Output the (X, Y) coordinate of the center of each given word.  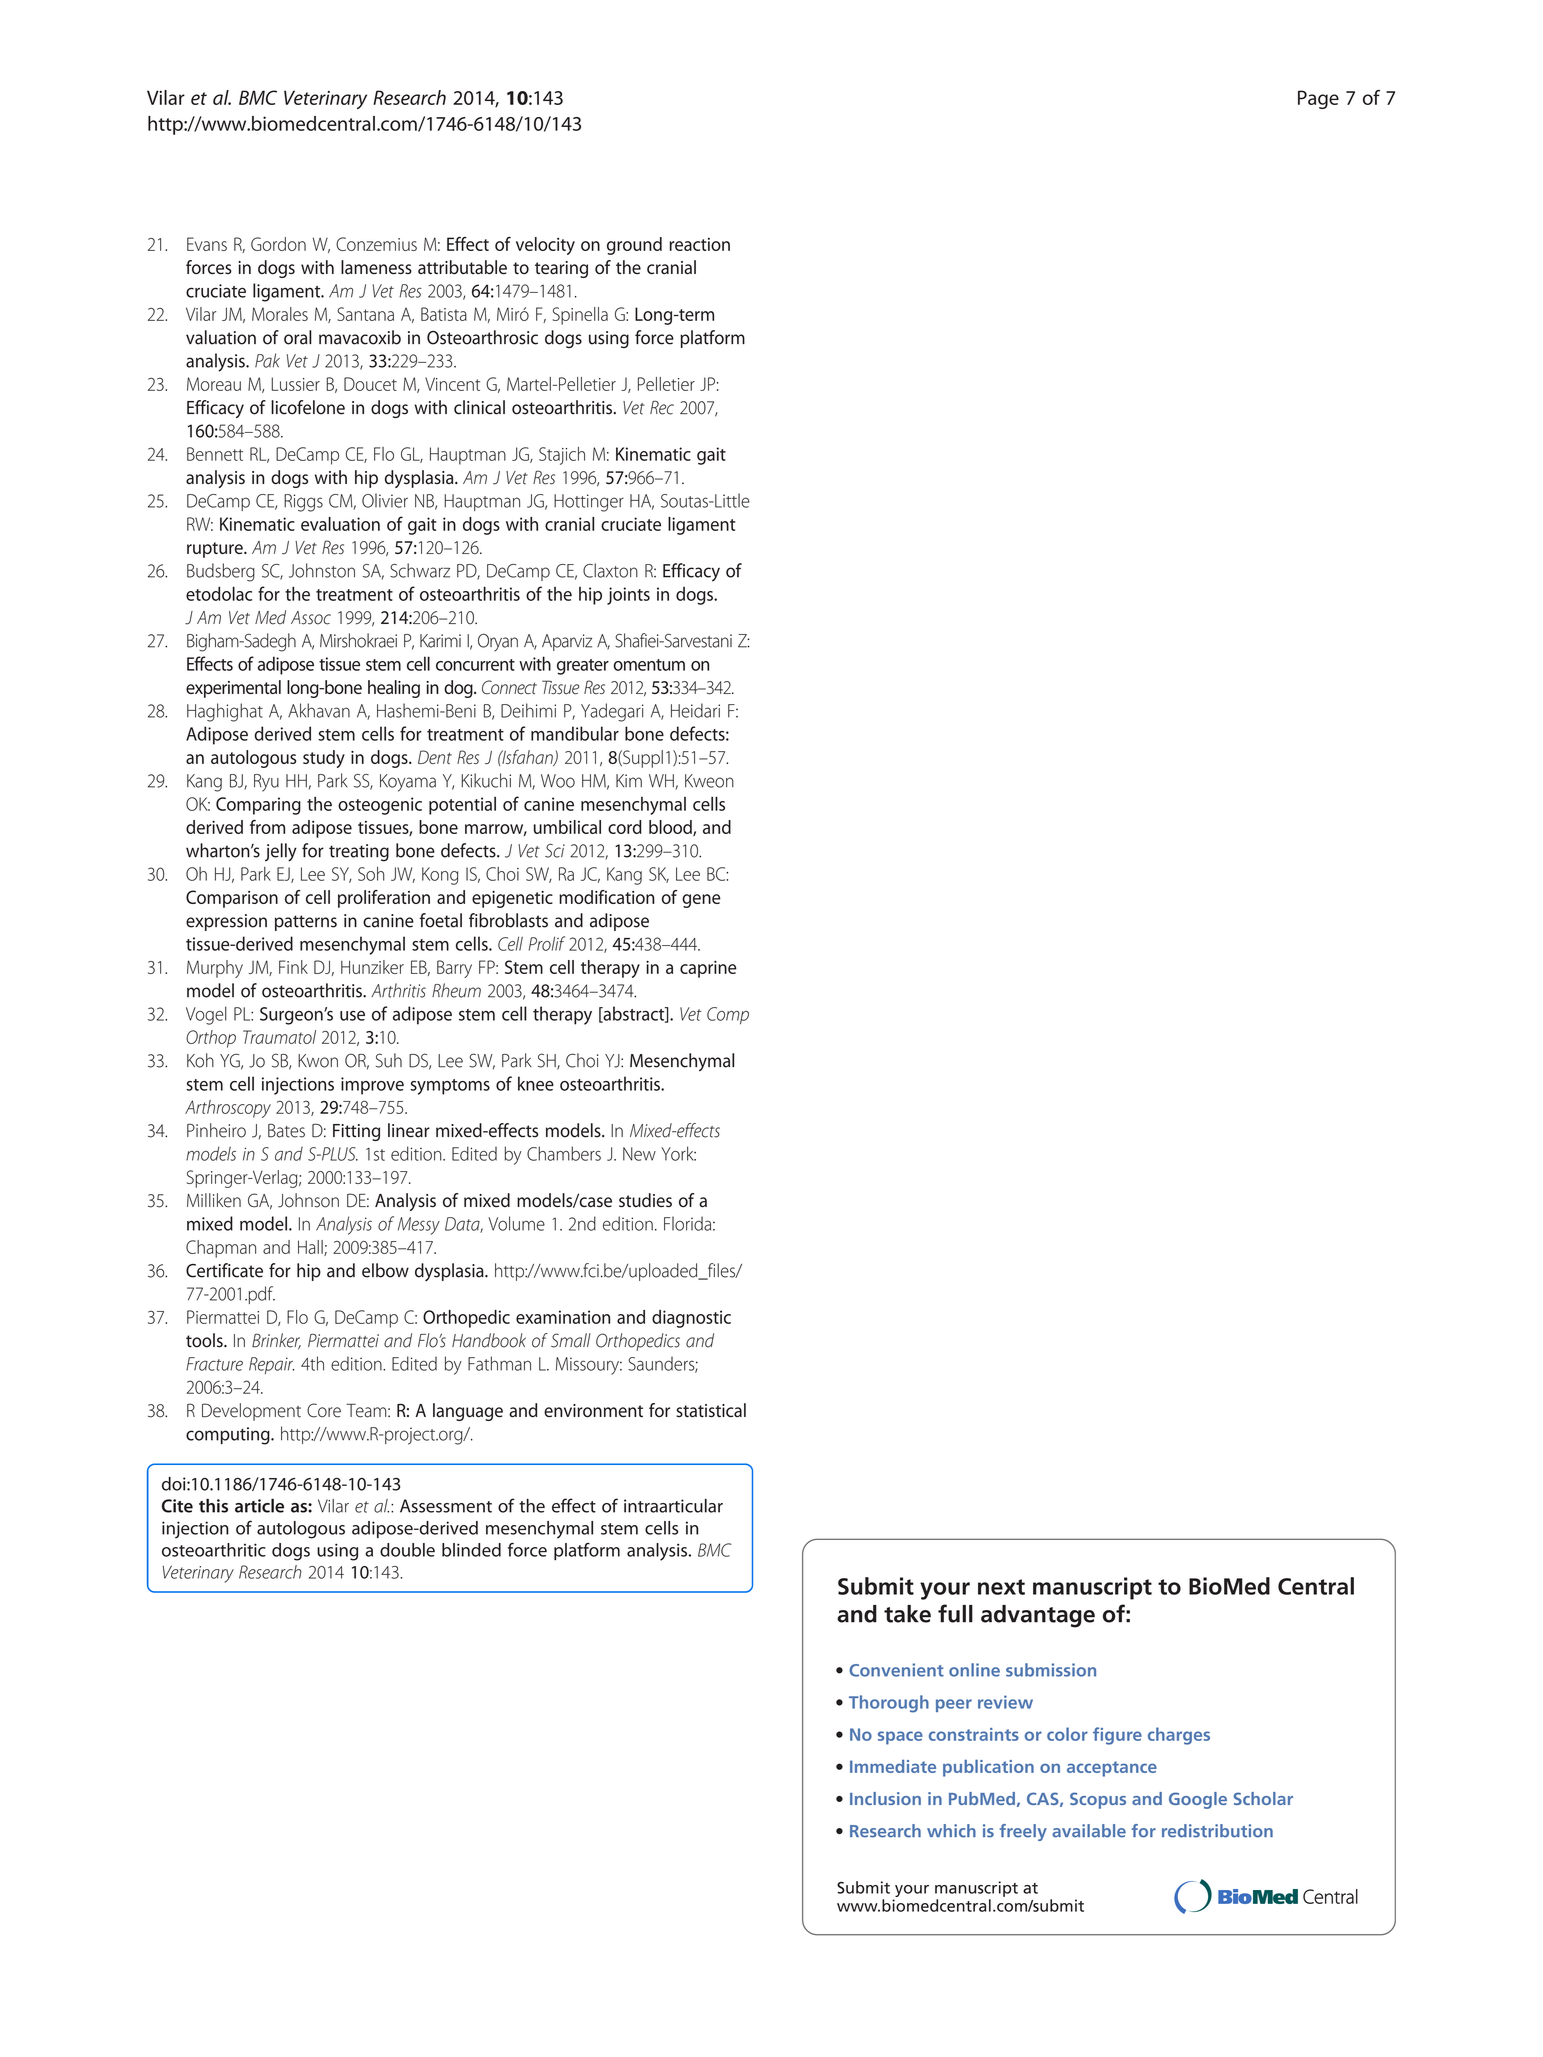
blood (671, 828)
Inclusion (885, 1798)
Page (1318, 99)
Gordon (278, 244)
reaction (699, 244)
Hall (311, 1248)
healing (394, 689)
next (1001, 1587)
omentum (649, 665)
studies (645, 1200)
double (407, 1550)
